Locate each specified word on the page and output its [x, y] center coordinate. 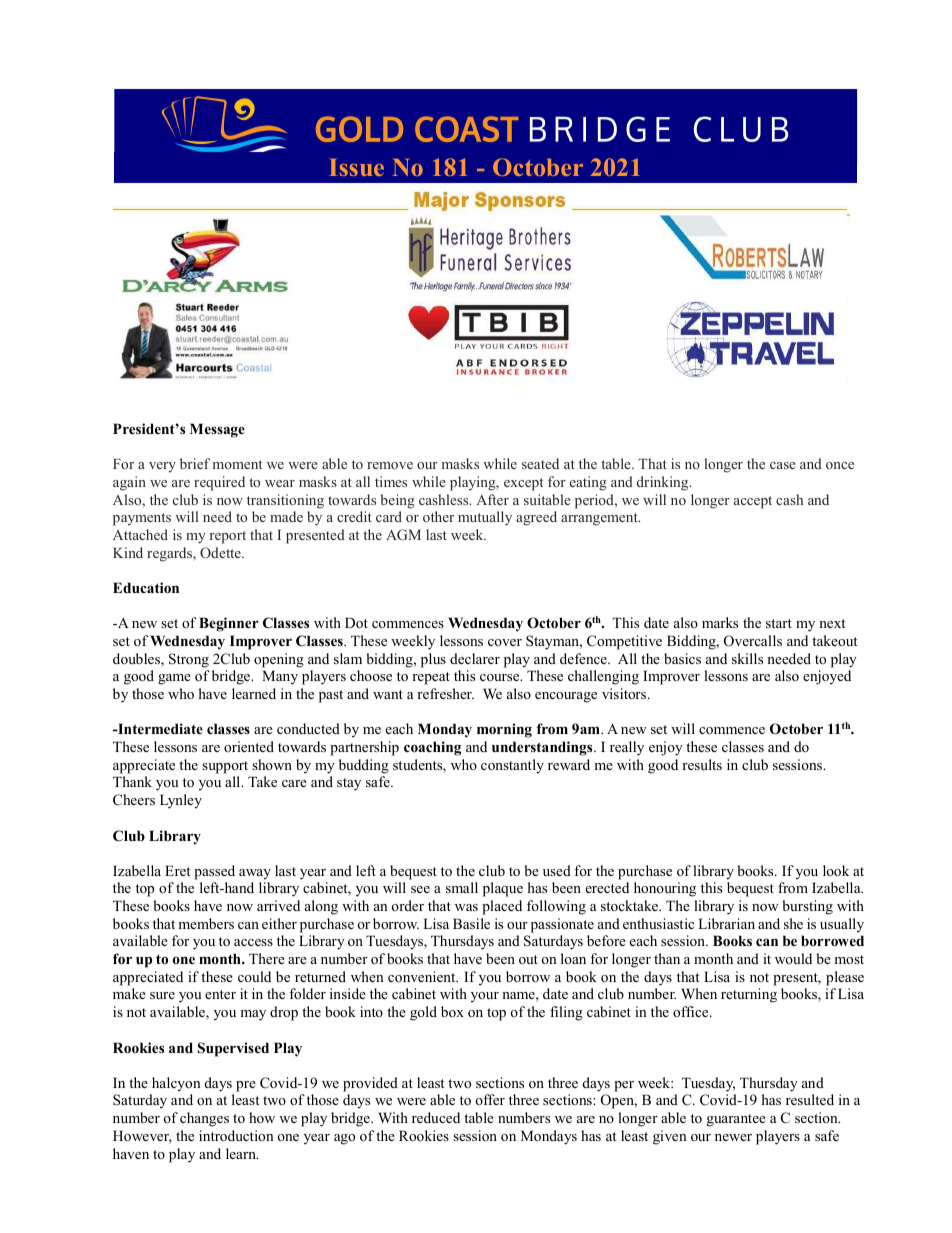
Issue [356, 167]
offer [490, 1099]
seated [540, 463]
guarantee [736, 1120]
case [783, 465]
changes [204, 1119]
